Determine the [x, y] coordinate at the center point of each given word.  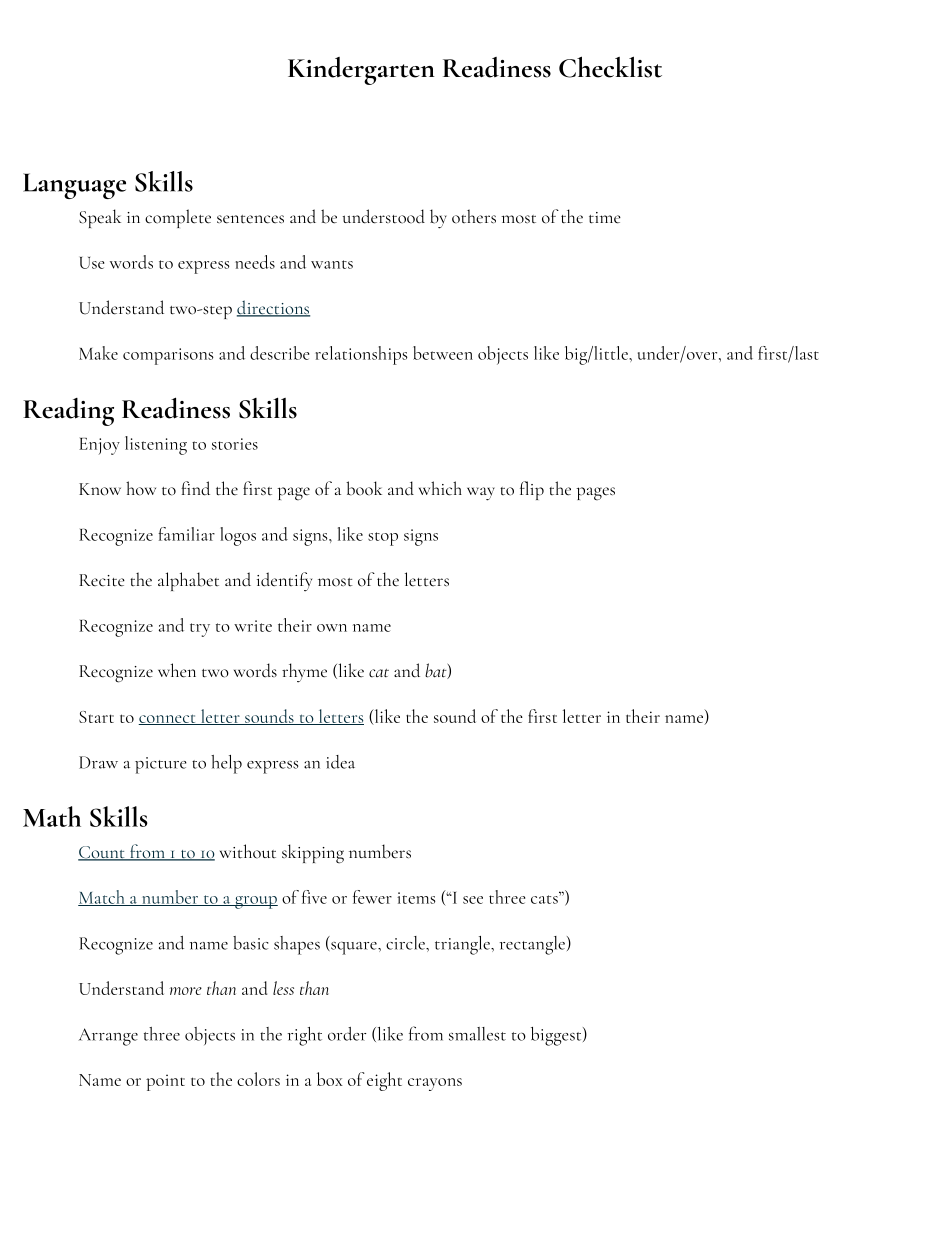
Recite [102, 580]
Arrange [108, 1037]
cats [544, 899]
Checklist [610, 67]
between [443, 353]
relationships [361, 355]
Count [102, 853]
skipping [313, 854]
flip [532, 490]
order [347, 1034]
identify [284, 582]
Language [74, 186]
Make [98, 353]
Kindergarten [361, 71]
